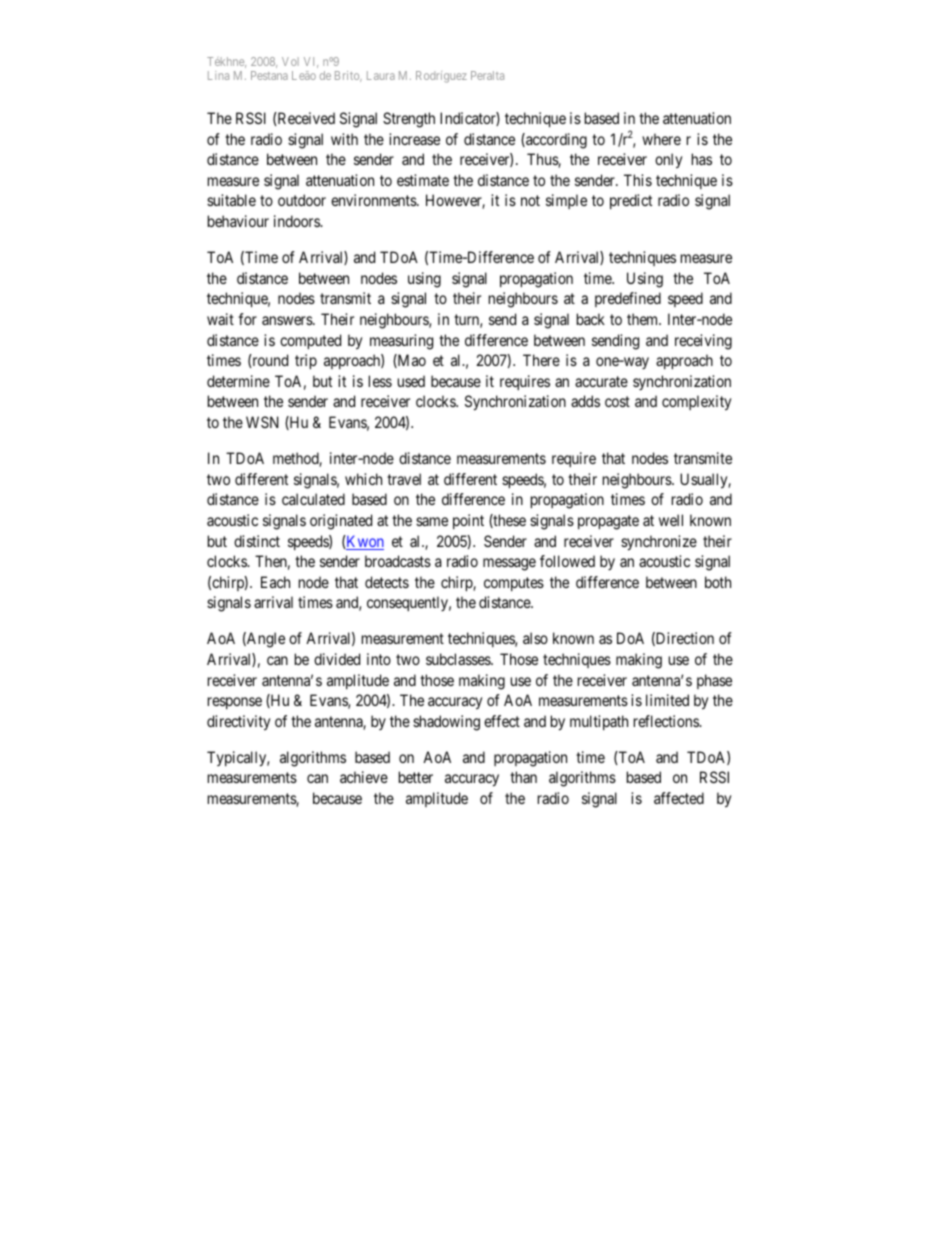  I want to click on Vol, so click(290, 61).
